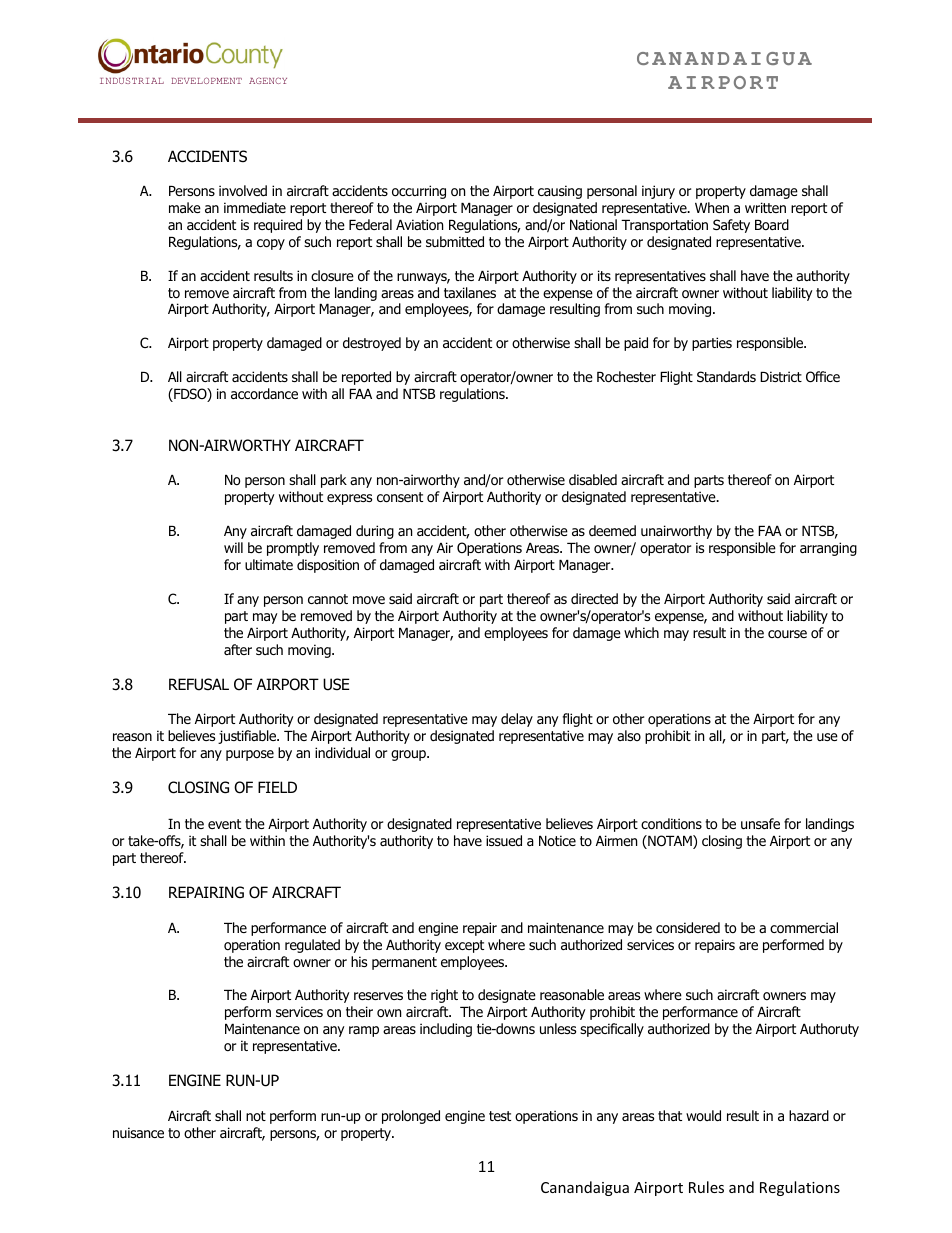 The height and width of the image is (1233, 952). What do you see at coordinates (264, 393) in the image?
I see `accordance` at bounding box center [264, 393].
